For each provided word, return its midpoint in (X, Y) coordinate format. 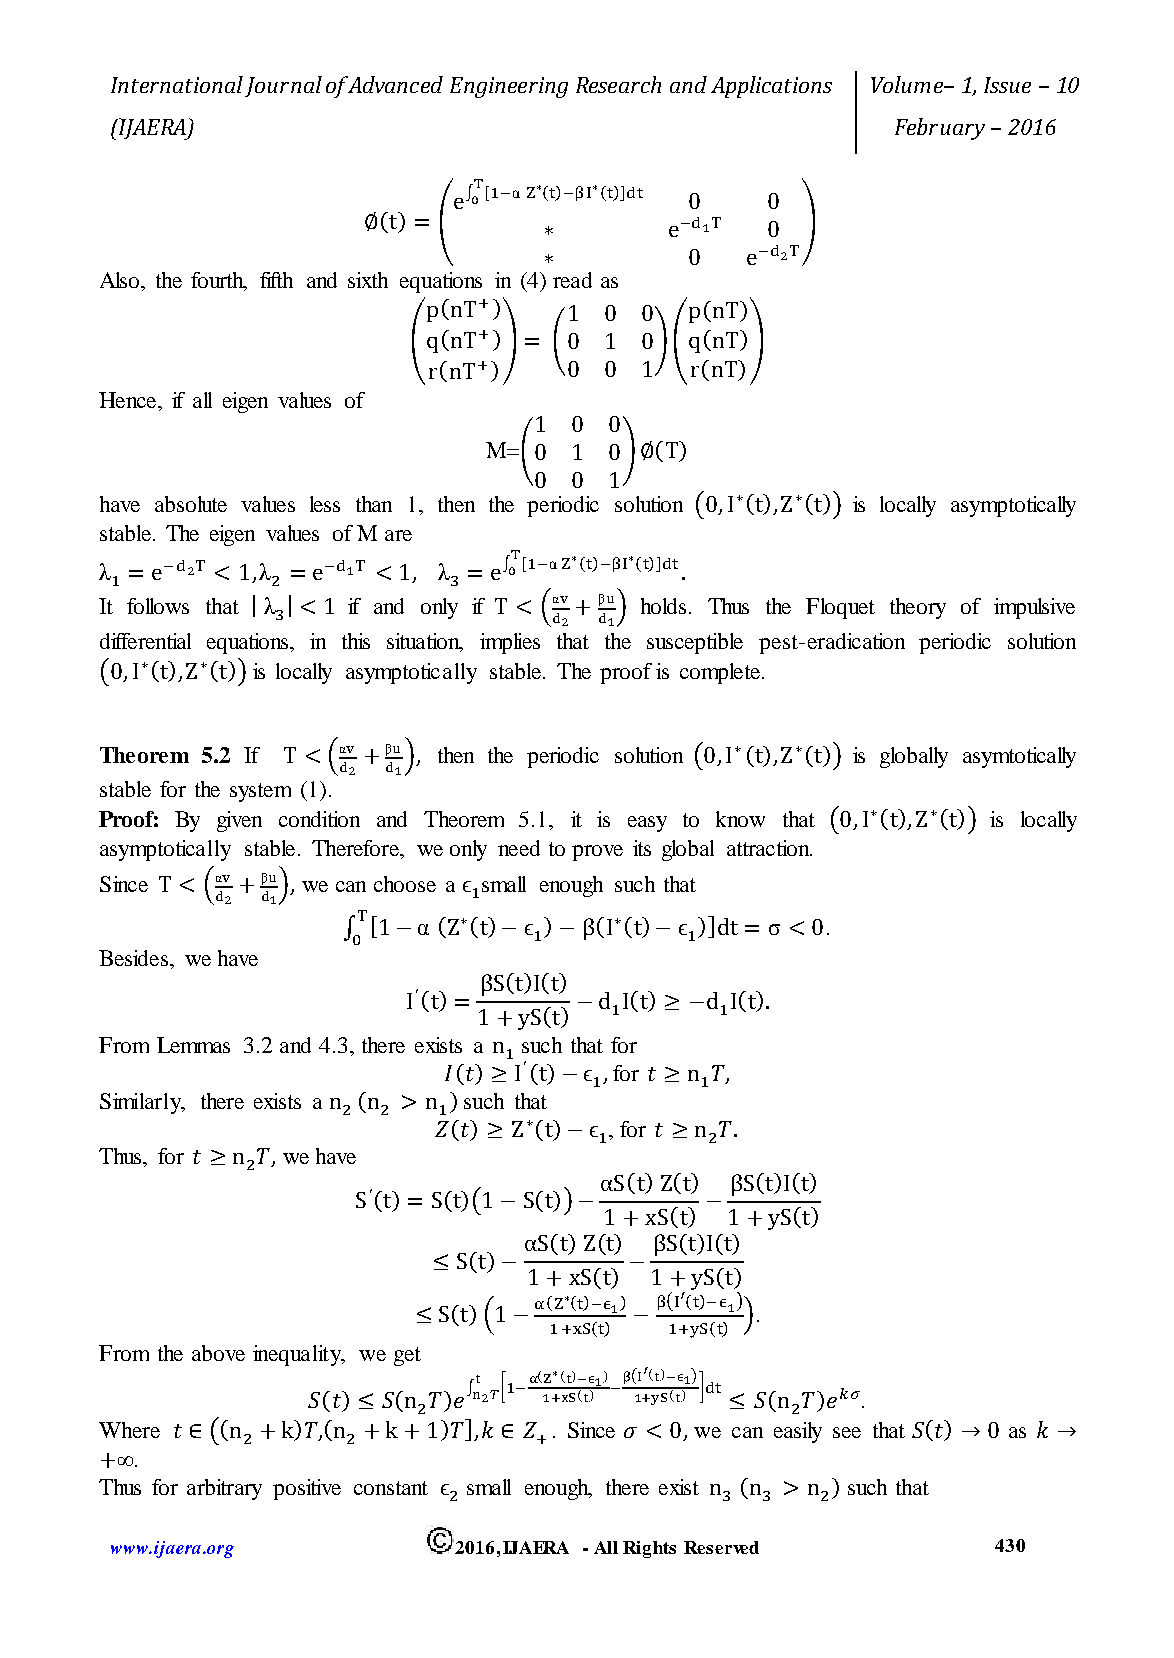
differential (145, 641)
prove (597, 853)
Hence (129, 400)
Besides (135, 958)
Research (618, 84)
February (940, 129)
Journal (283, 86)
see (847, 1432)
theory (918, 608)
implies (510, 643)
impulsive (1034, 608)
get (407, 1356)
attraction (769, 848)
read (572, 280)
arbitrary (224, 1489)
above (218, 1353)
